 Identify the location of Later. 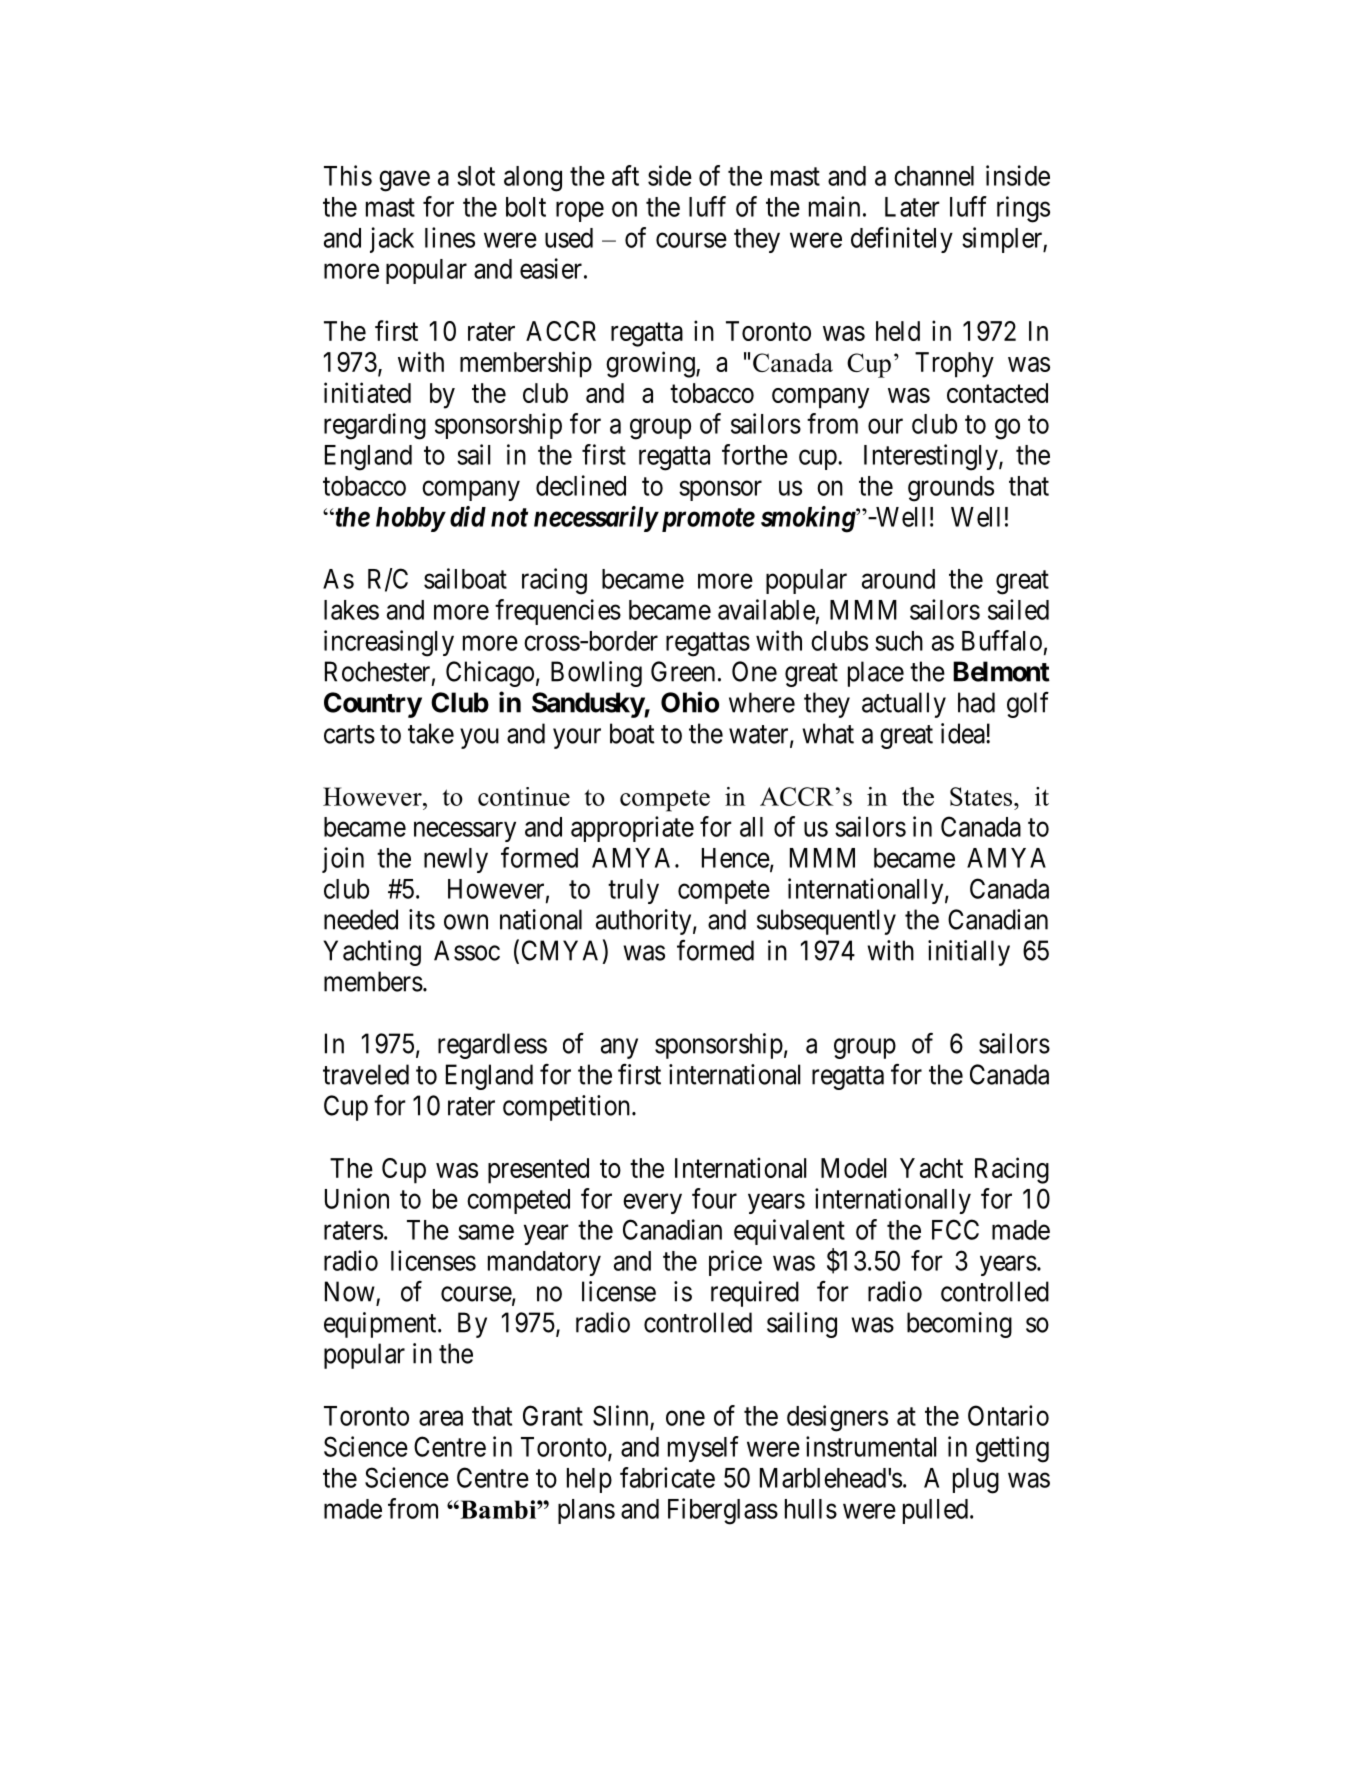
(912, 207).
